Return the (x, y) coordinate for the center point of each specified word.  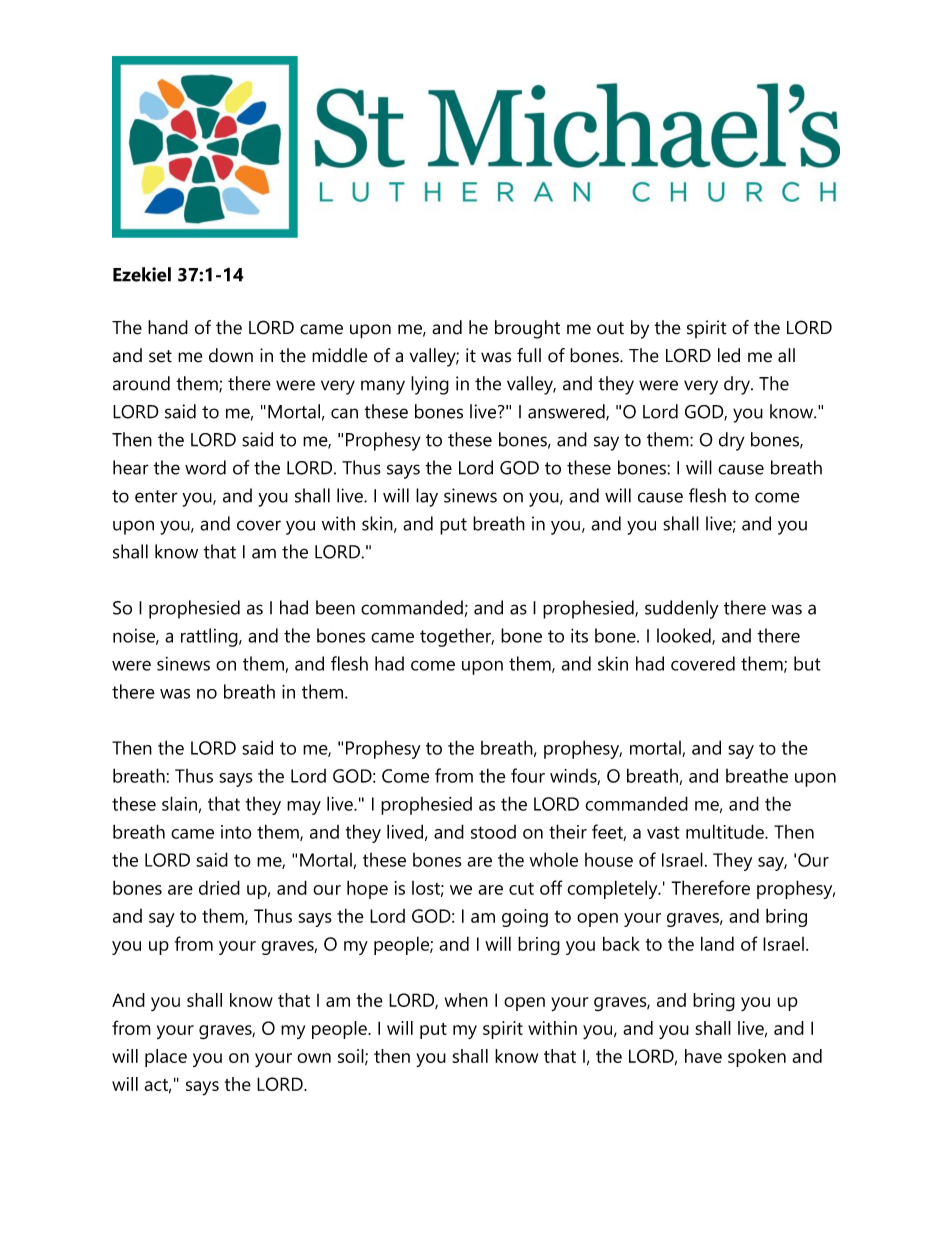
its (579, 635)
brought (527, 329)
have (703, 1056)
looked (685, 636)
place (166, 1058)
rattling (210, 637)
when (466, 1000)
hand (168, 327)
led (729, 355)
